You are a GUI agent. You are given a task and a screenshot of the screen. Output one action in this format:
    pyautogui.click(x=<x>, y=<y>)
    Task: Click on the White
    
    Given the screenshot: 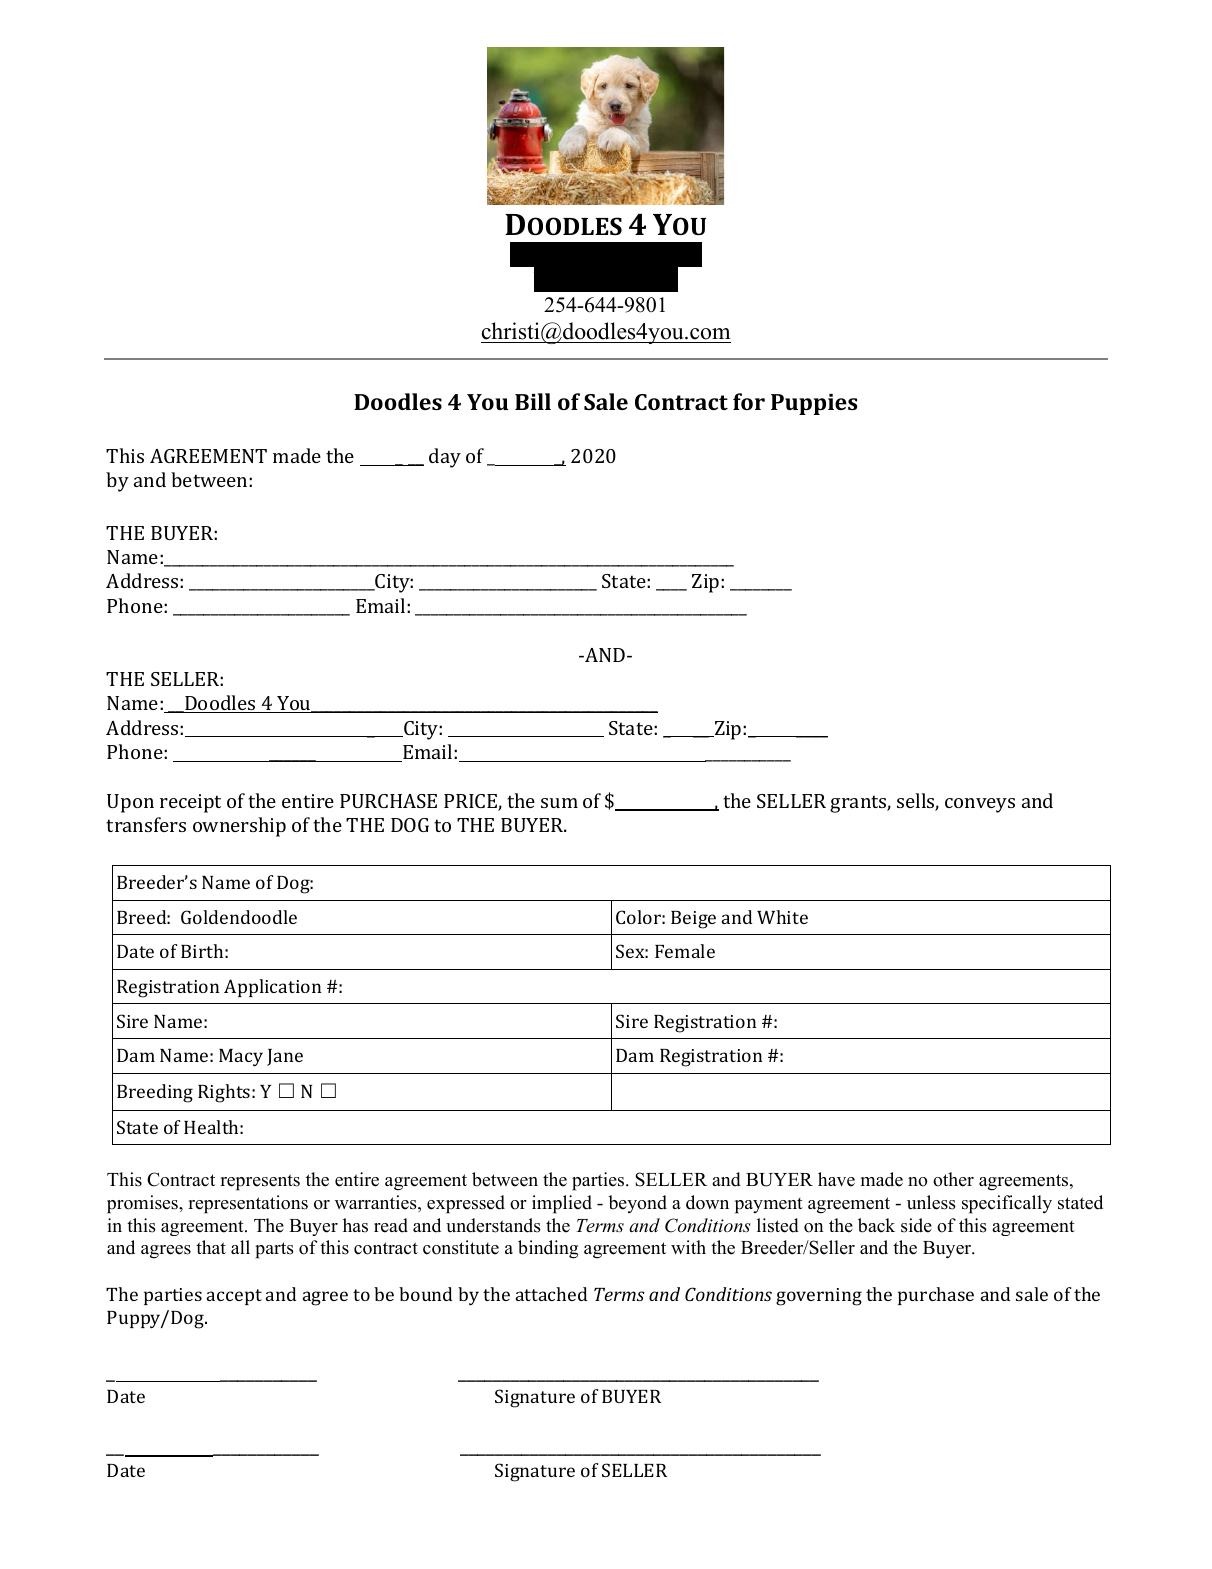 What is the action you would take?
    pyautogui.click(x=782, y=917)
